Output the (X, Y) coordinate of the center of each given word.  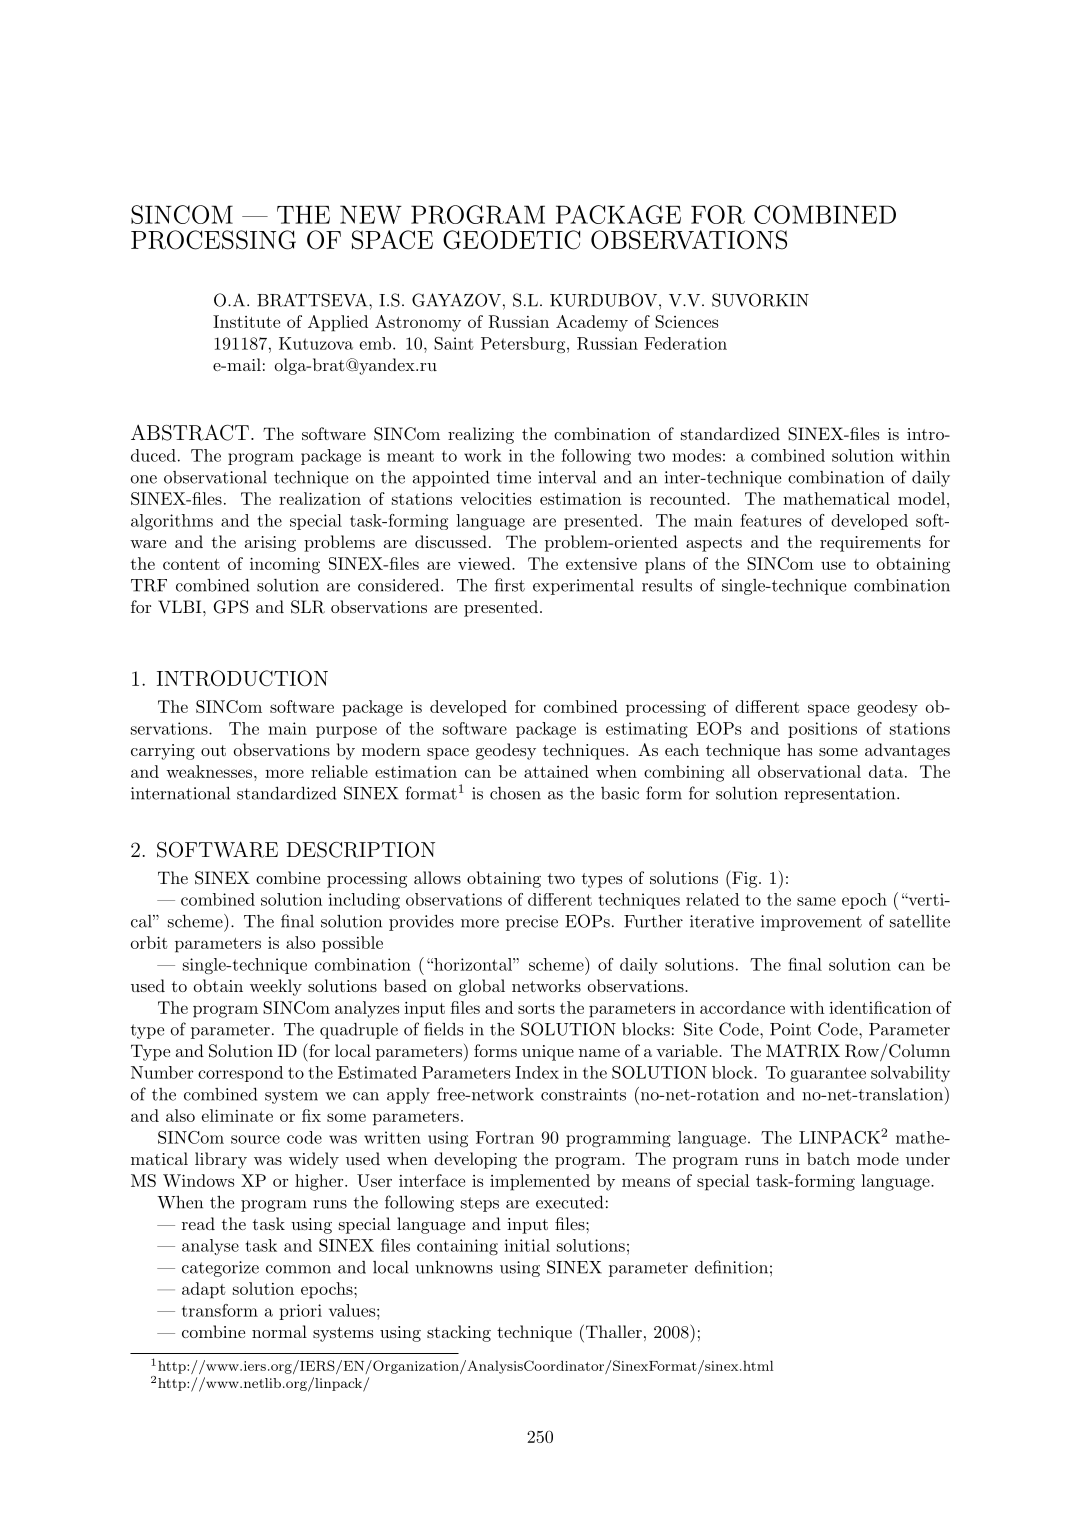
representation (839, 795)
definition (731, 1267)
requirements (870, 544)
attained (556, 771)
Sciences (686, 321)
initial (527, 1245)
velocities (495, 498)
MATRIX (803, 1051)
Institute (246, 321)
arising (270, 544)
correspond (240, 1074)
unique (548, 1053)
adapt (204, 1290)
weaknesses (209, 771)
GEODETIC (511, 240)
